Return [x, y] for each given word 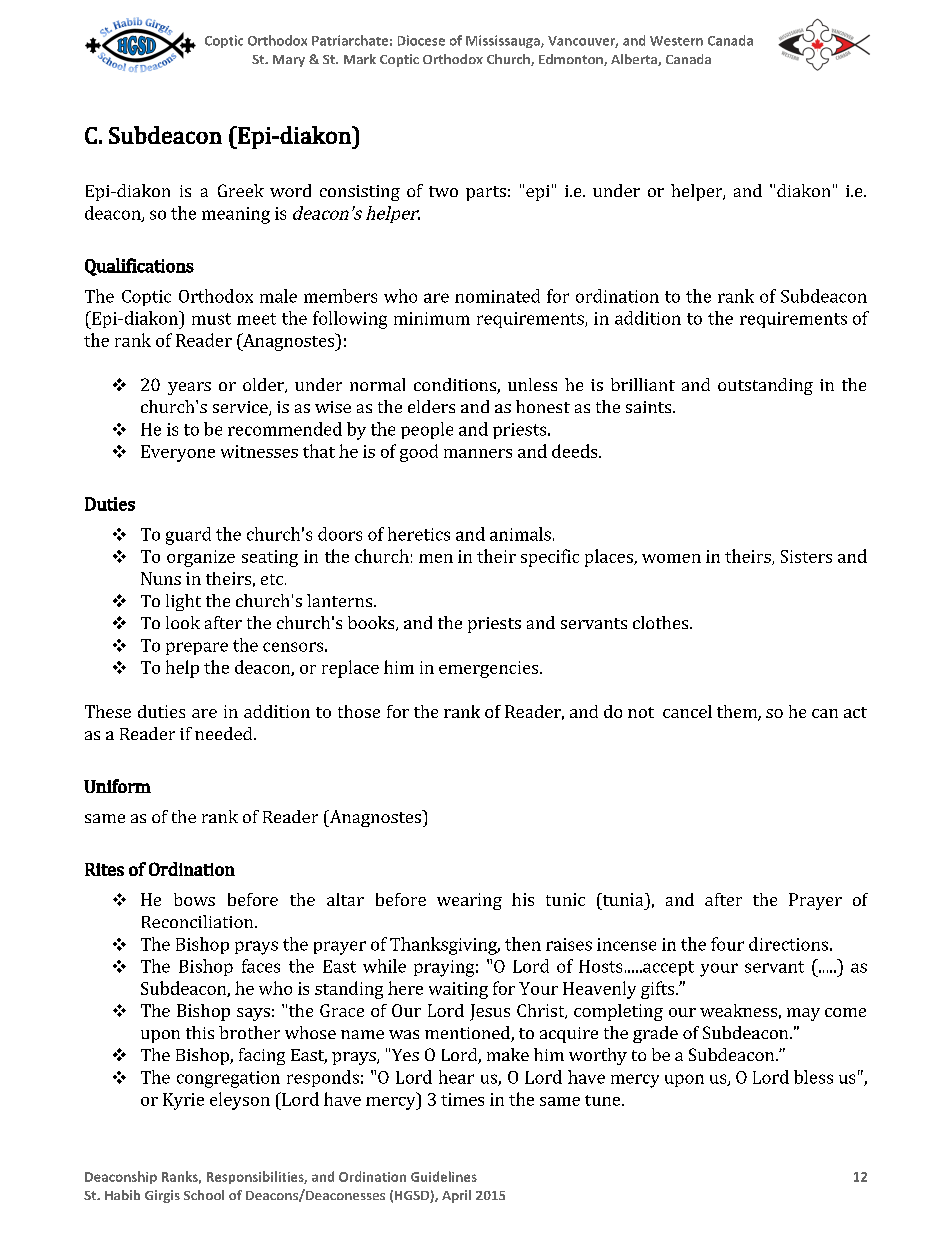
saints [648, 407]
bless [813, 1077]
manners [478, 453]
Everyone [178, 453]
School [204, 1195]
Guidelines [444, 1176]
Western [676, 41]
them [738, 713]
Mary [289, 61]
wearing [469, 901]
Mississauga [504, 41]
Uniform [117, 786]
